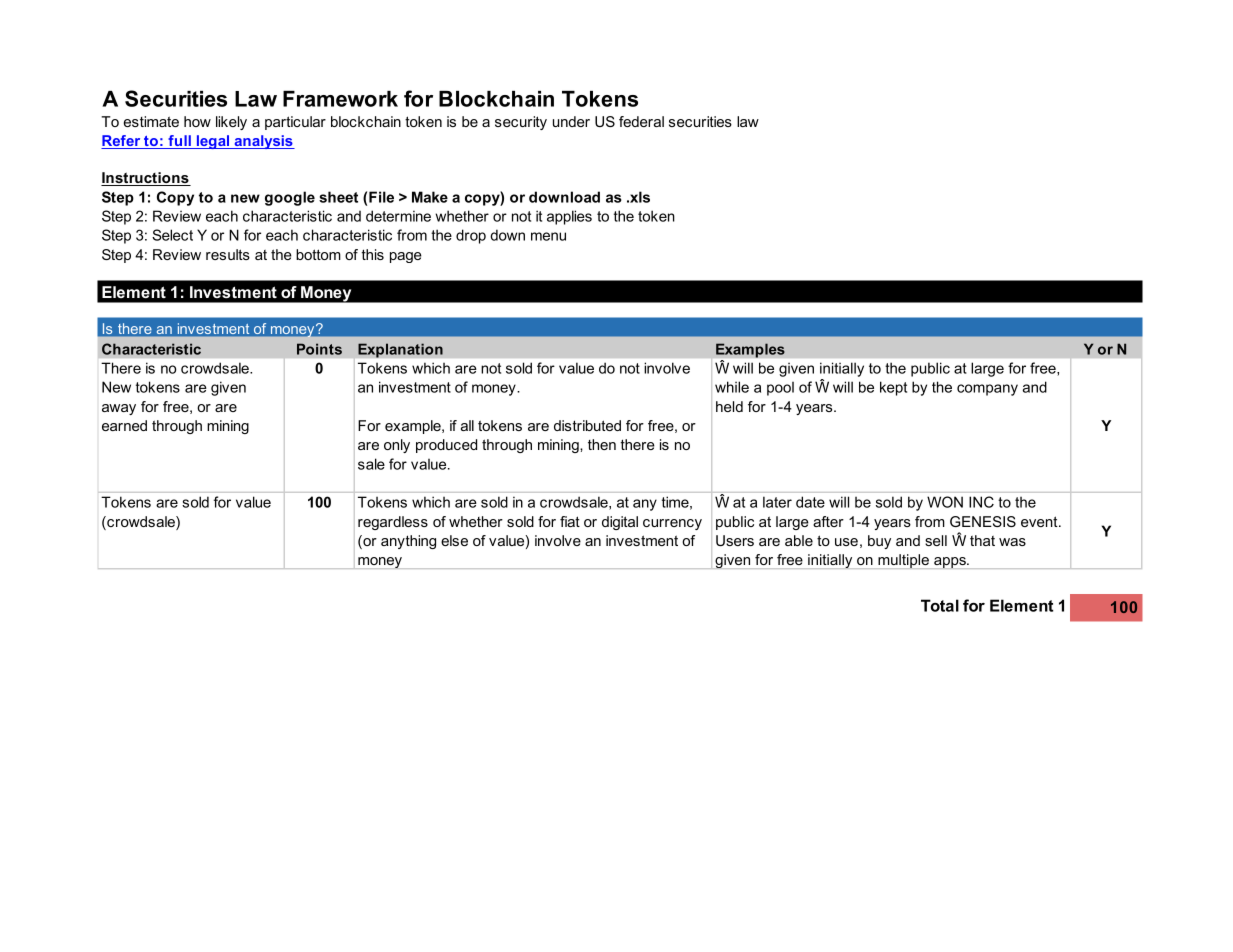 The width and height of the screenshot is (1233, 952). Describe the element at coordinates (569, 217) in the screenshot. I see `applies` at that location.
